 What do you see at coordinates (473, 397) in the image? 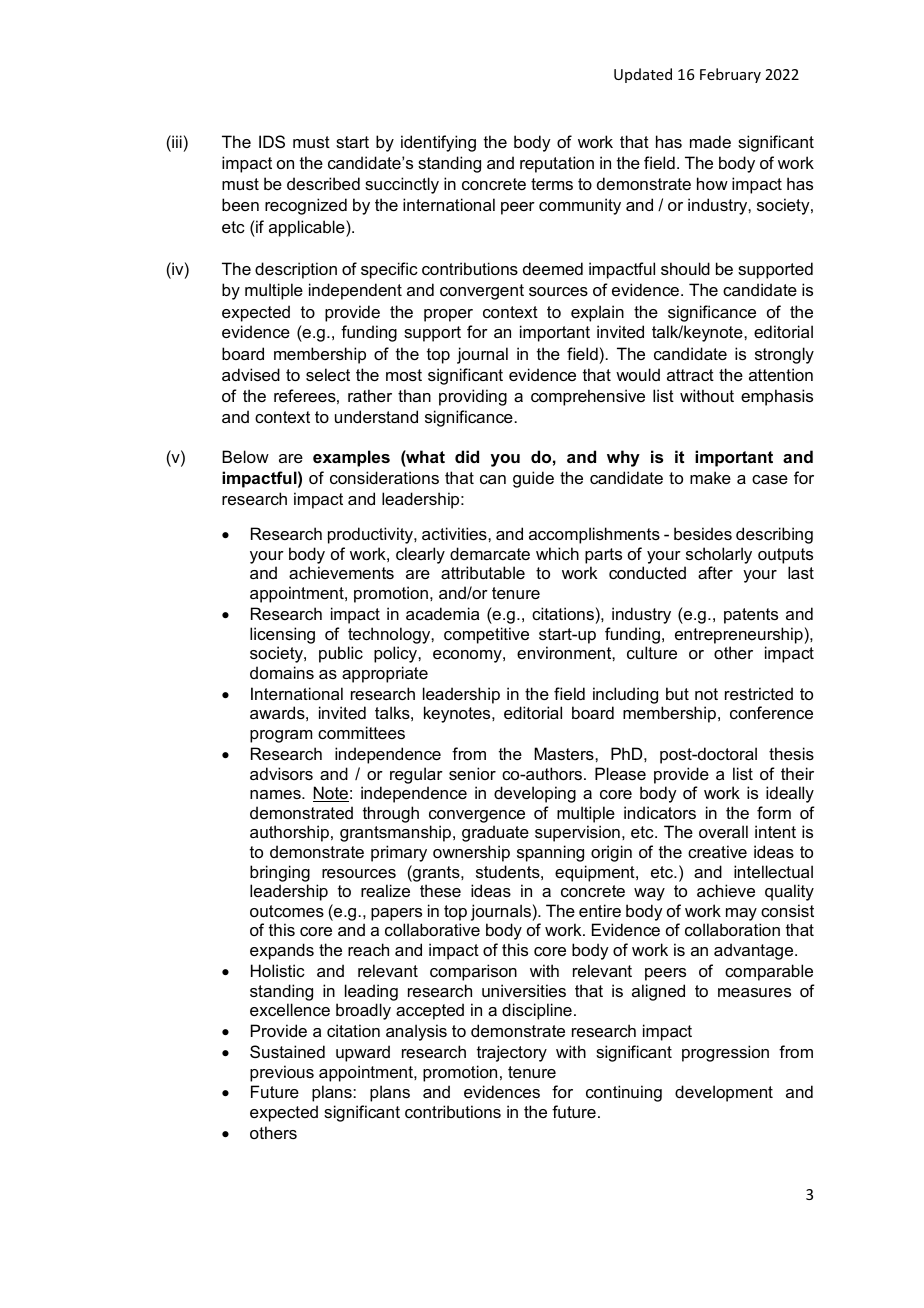
I see `providing` at bounding box center [473, 397].
